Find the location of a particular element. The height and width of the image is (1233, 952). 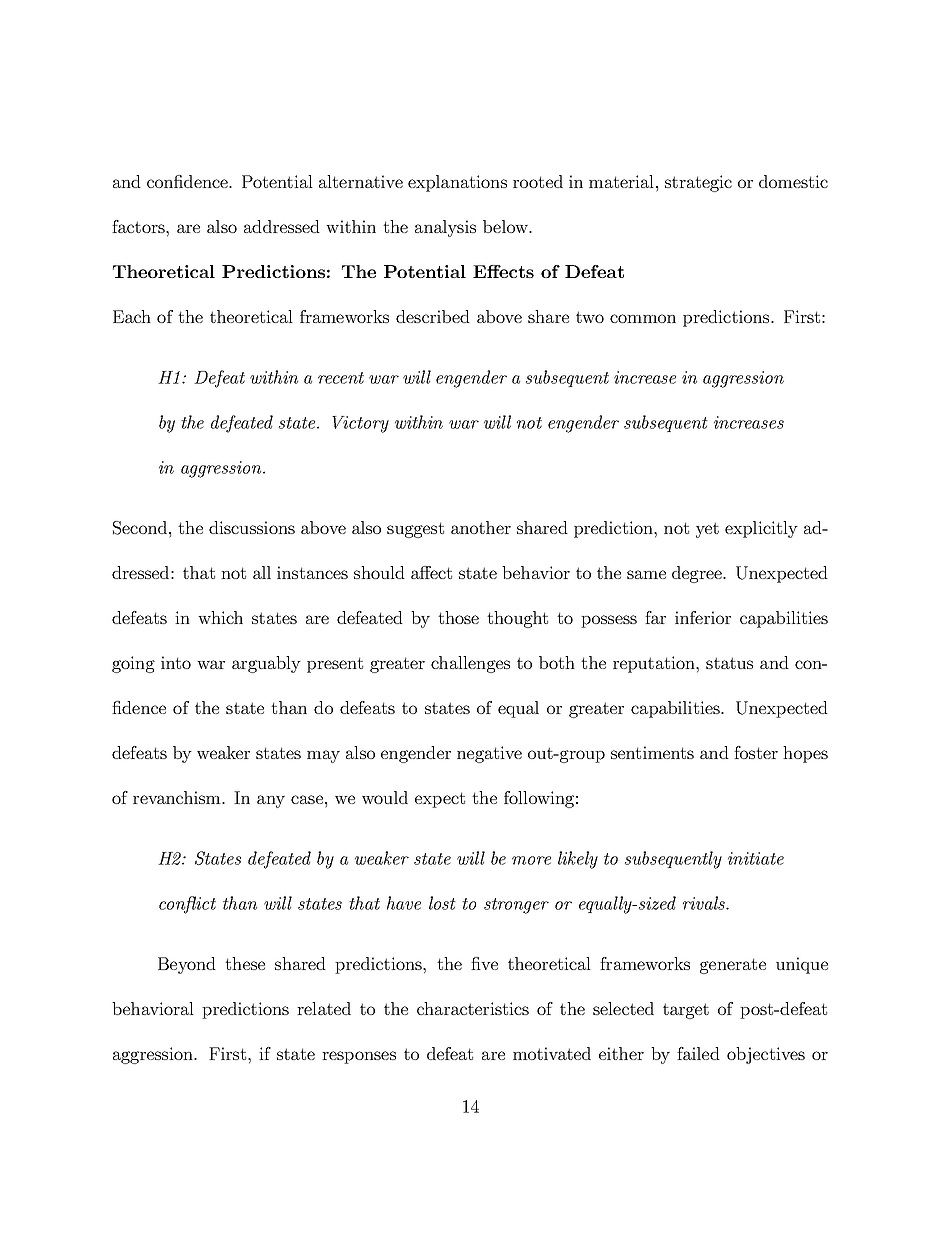

Beyond is located at coordinates (187, 965).
